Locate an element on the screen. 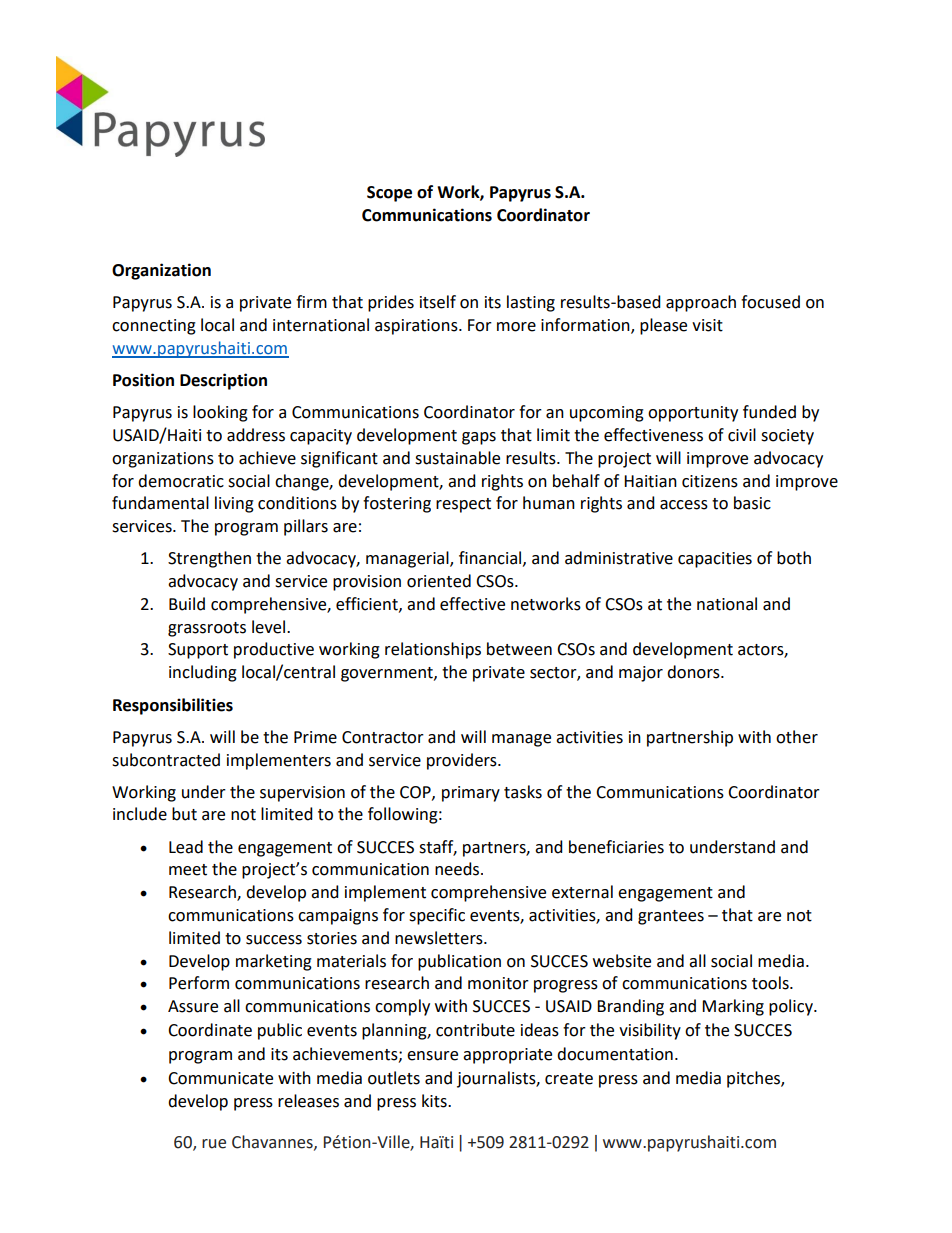 The width and height of the screenshot is (952, 1233). approach is located at coordinates (701, 303).
